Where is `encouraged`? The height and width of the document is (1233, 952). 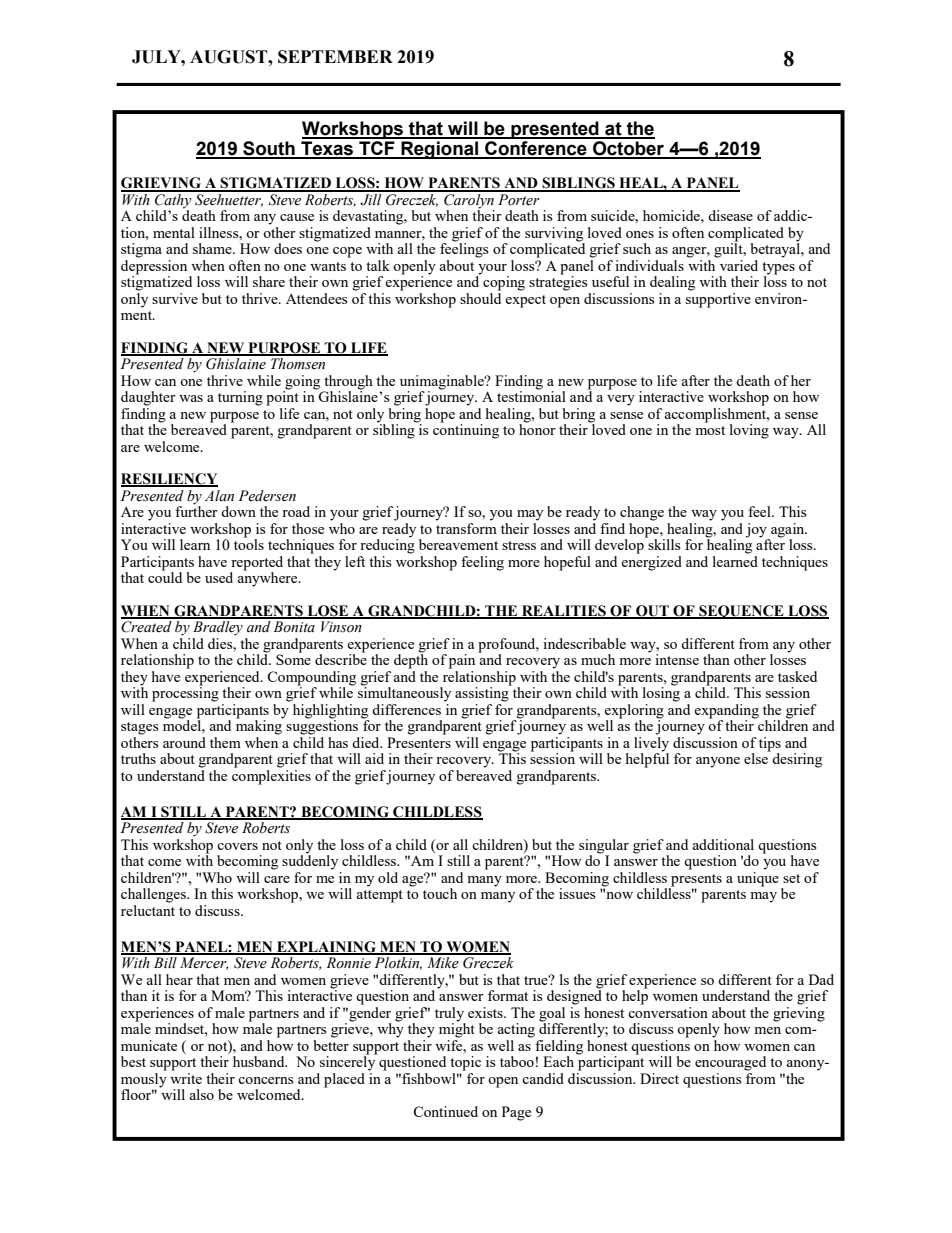 encouraged is located at coordinates (730, 1063).
